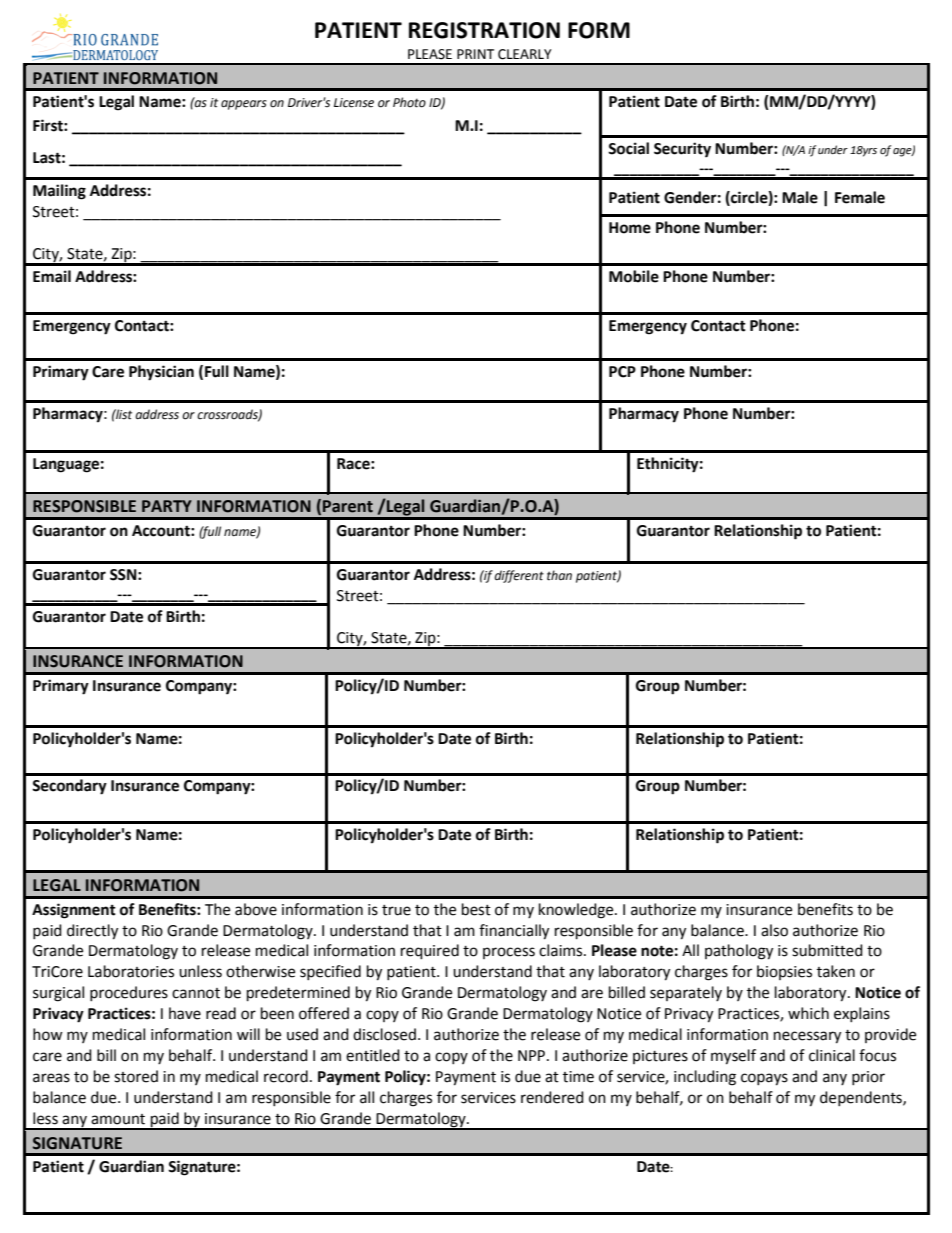  I want to click on appears, so click(244, 105).
